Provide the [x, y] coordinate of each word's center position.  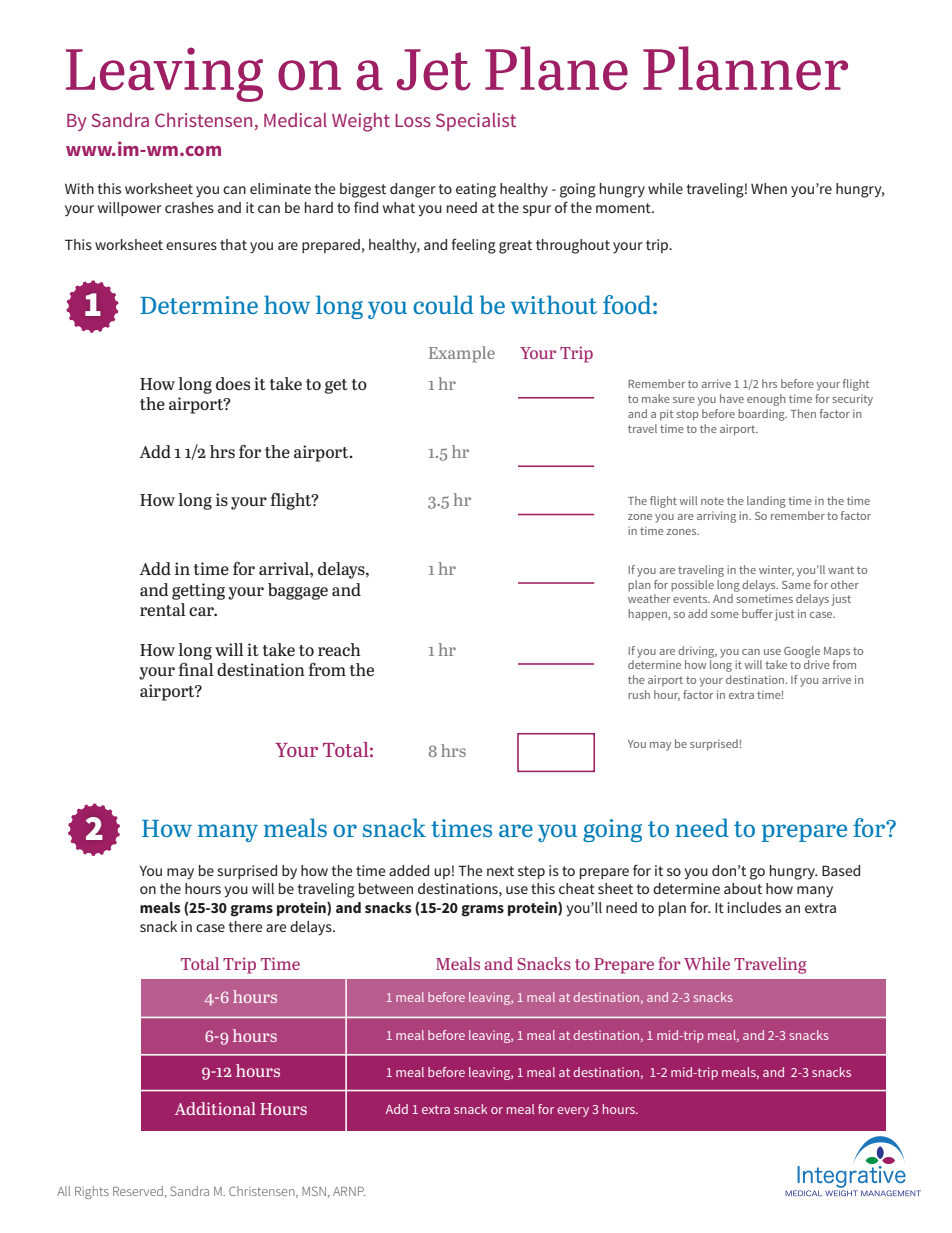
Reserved [138, 1191]
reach [339, 649]
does [233, 383]
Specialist [476, 122]
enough [766, 400]
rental [163, 609]
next [500, 871]
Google [802, 652]
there [246, 926]
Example [462, 354]
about [743, 888]
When [769, 188]
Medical [295, 120]
